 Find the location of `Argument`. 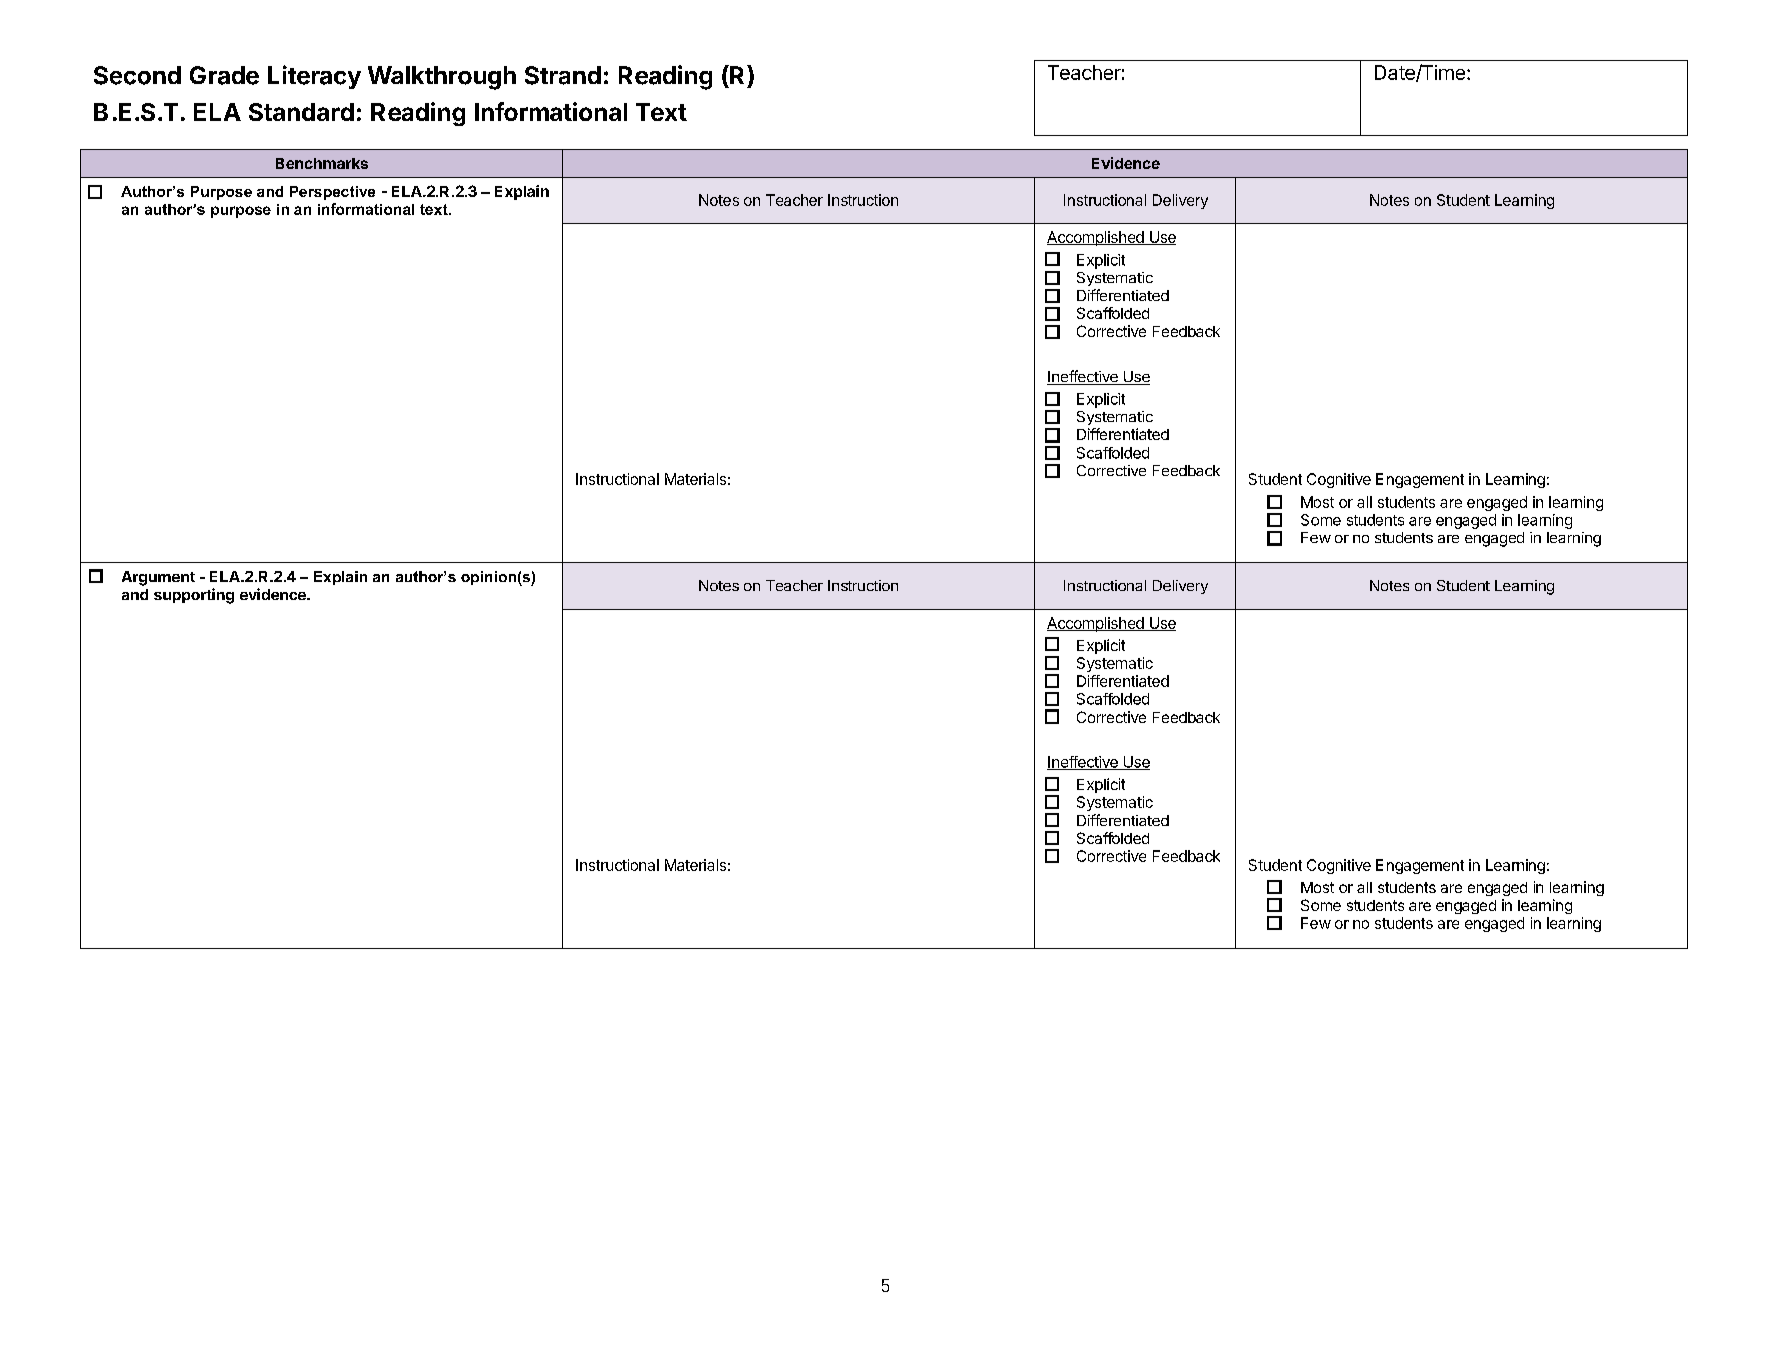

Argument is located at coordinates (158, 578).
